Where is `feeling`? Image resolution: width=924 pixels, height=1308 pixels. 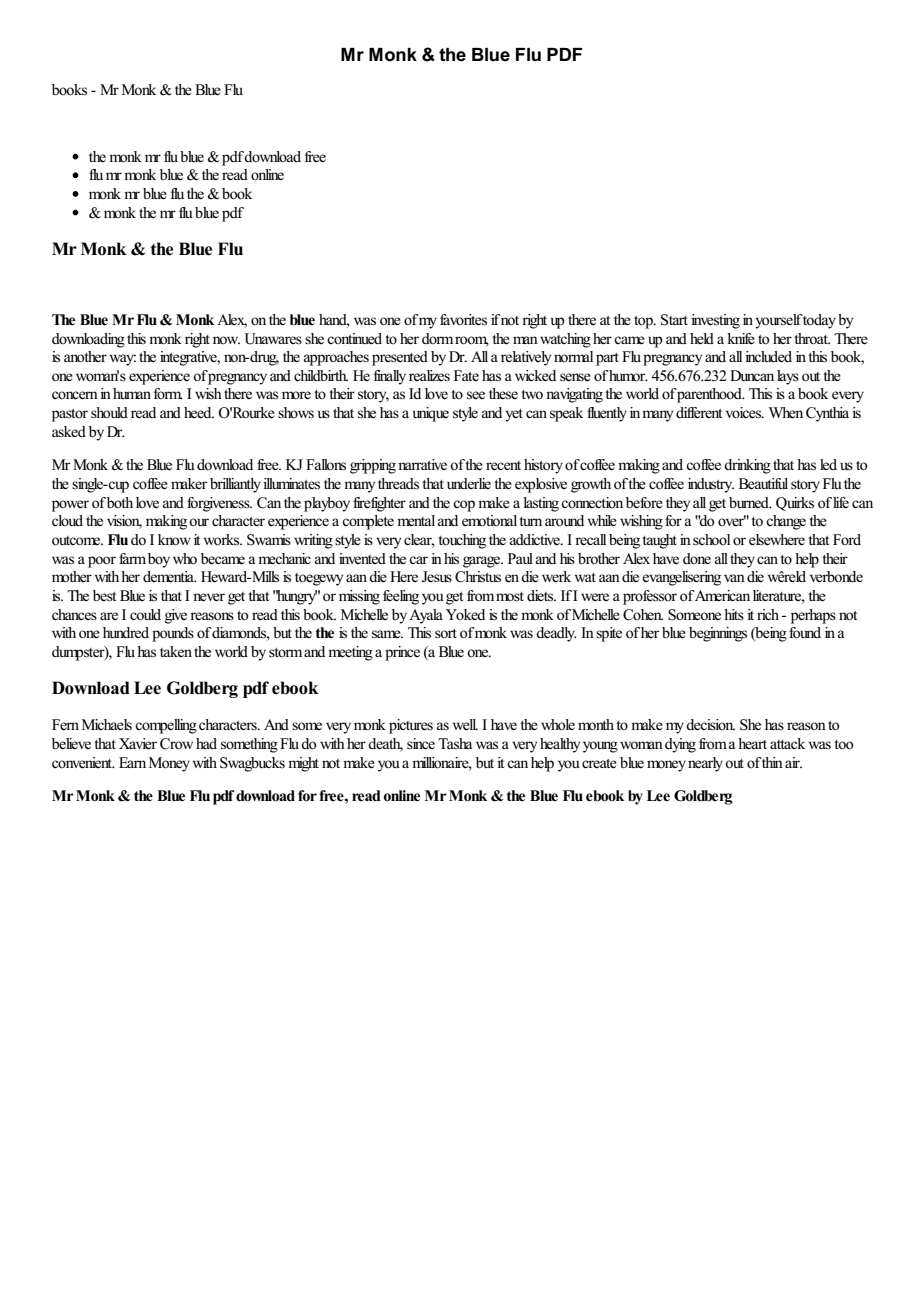 feeling is located at coordinates (401, 597).
